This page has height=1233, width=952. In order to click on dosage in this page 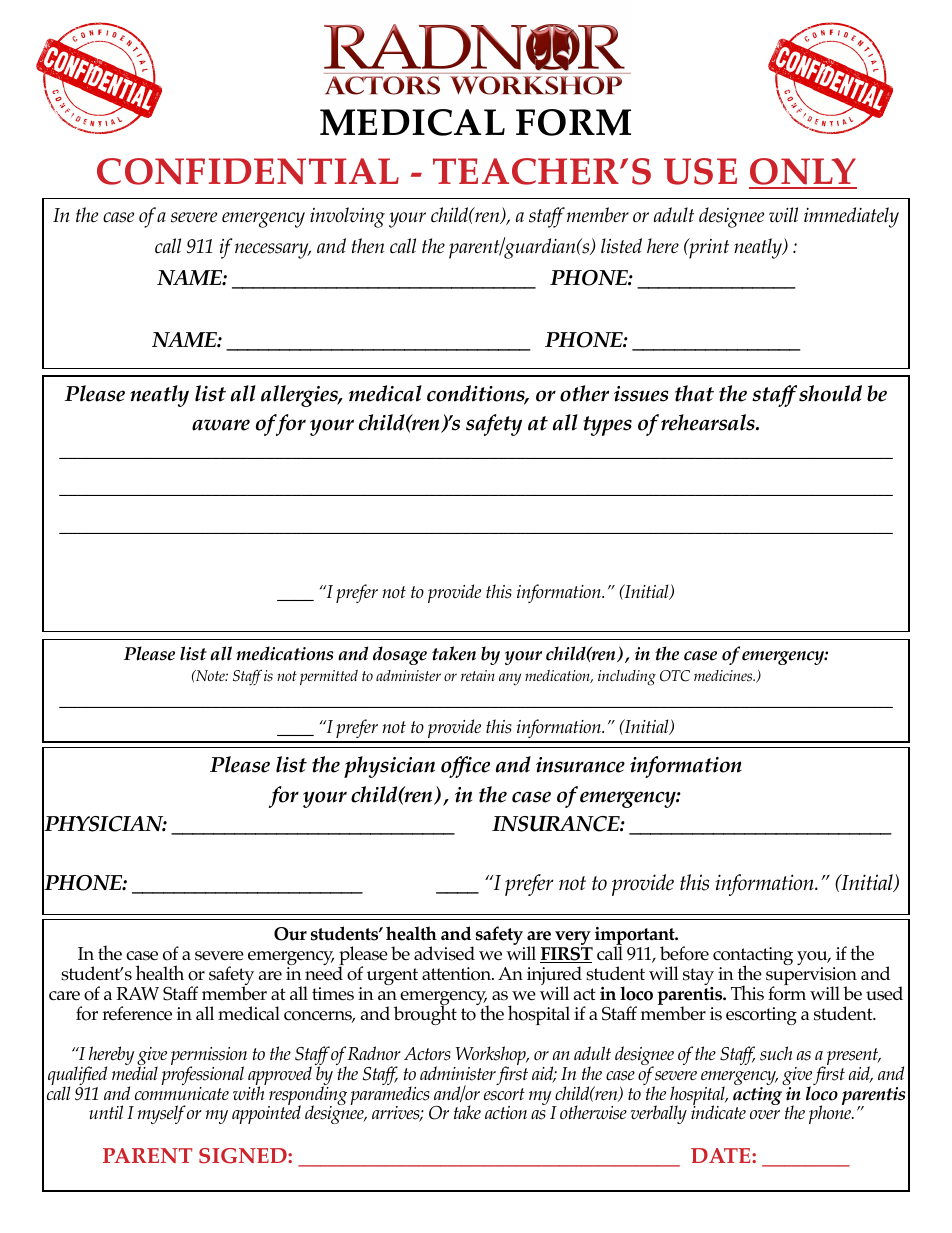, I will do `click(400, 655)`.
